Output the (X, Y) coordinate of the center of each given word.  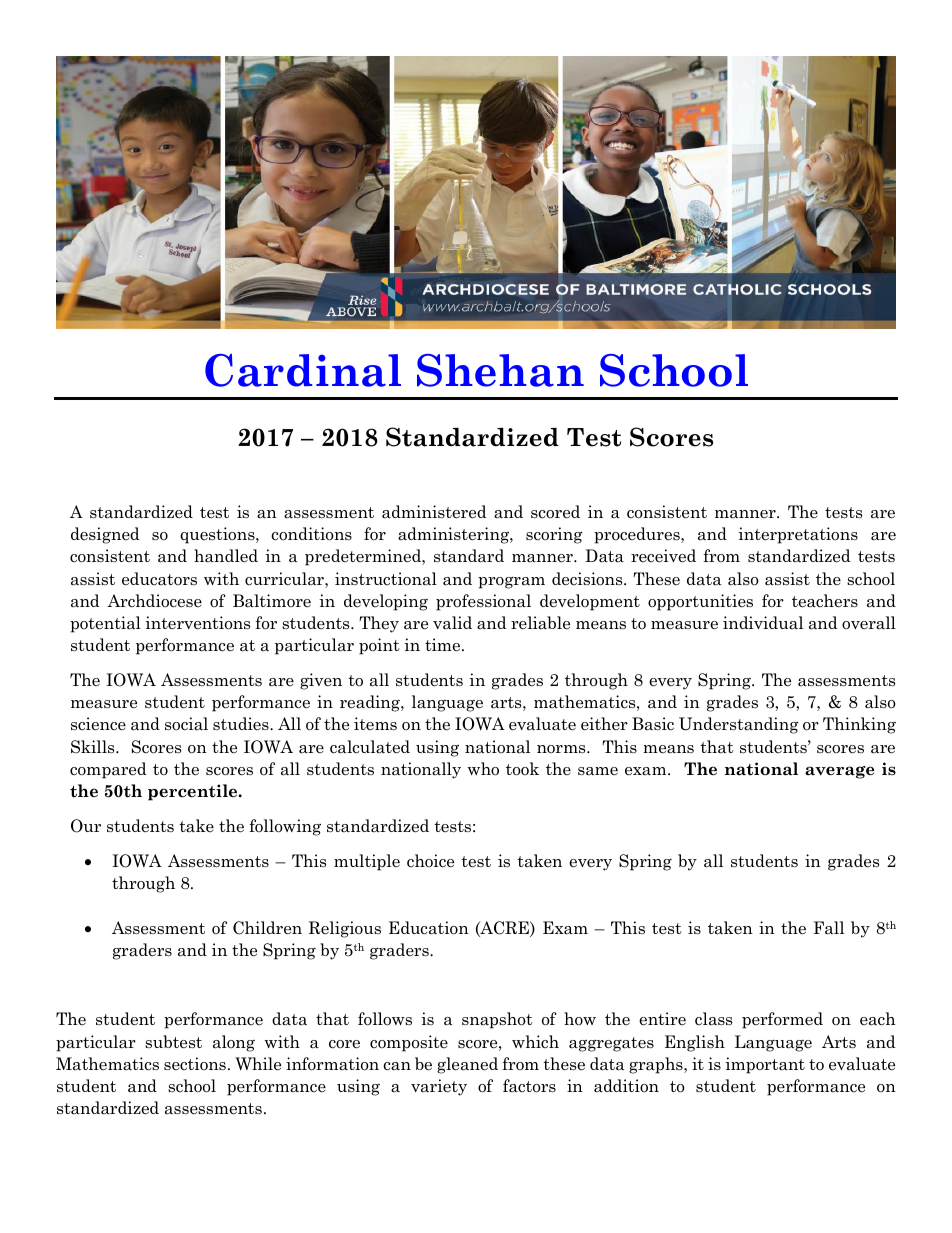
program (511, 582)
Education (429, 928)
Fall (828, 928)
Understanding (739, 725)
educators (159, 579)
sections (195, 1063)
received (663, 556)
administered (434, 512)
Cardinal (303, 370)
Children (267, 928)
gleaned (467, 1065)
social (186, 724)
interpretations (798, 535)
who (483, 769)
